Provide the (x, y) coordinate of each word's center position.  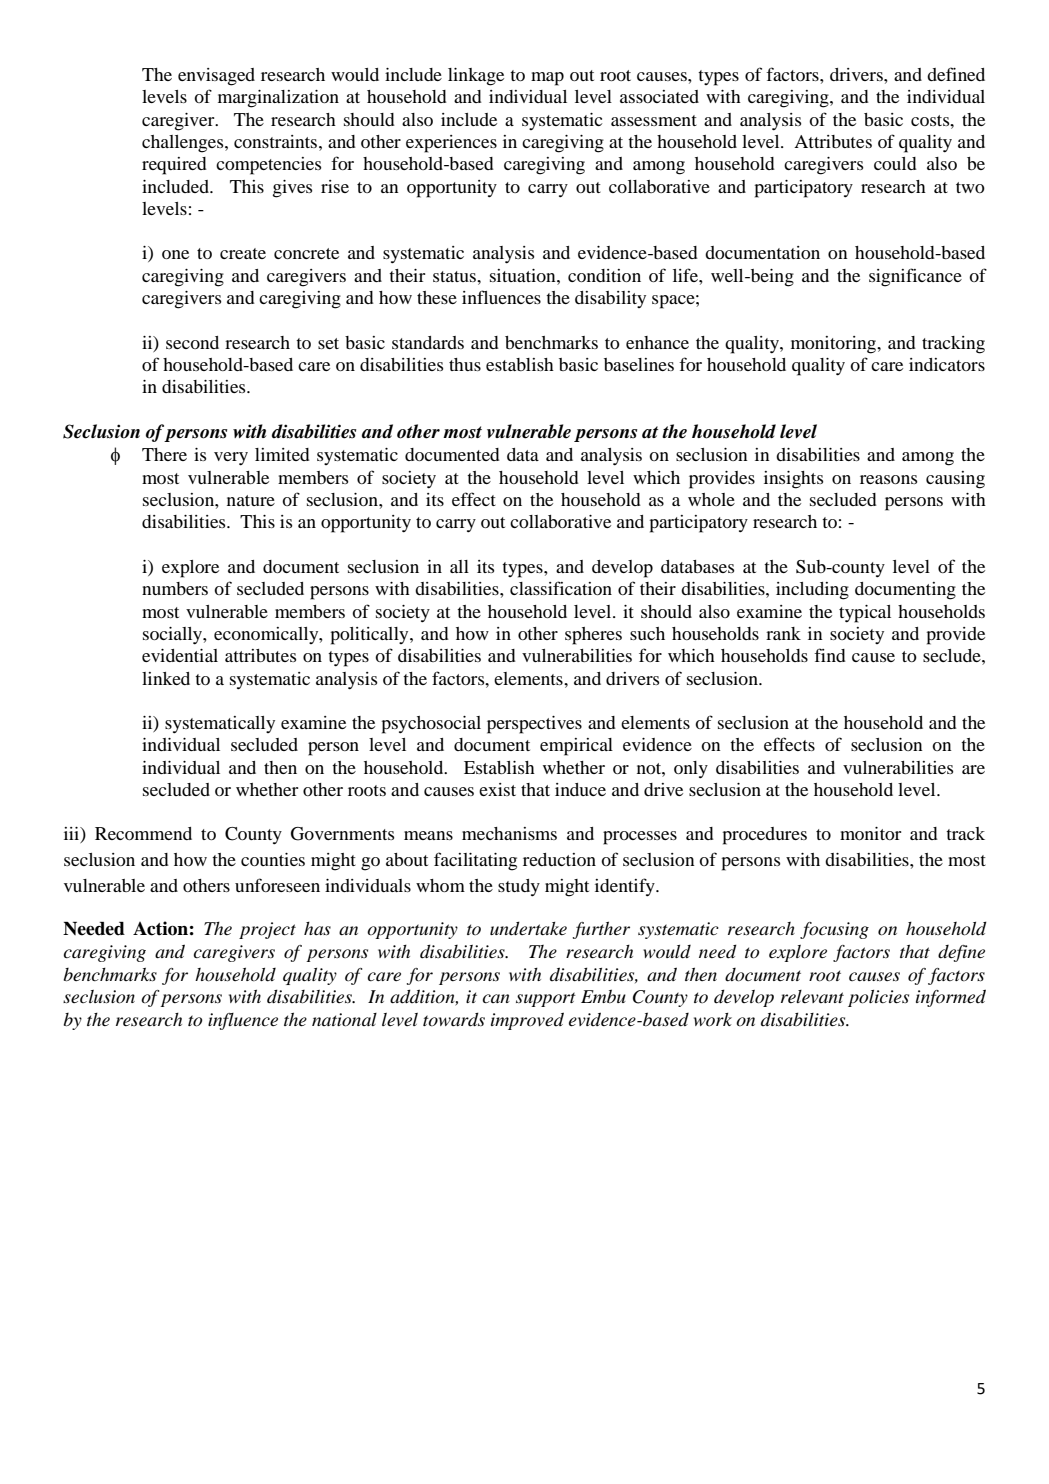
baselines (639, 364)
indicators (947, 364)
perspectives (534, 725)
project (267, 930)
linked (166, 678)
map (547, 79)
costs (931, 120)
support (546, 999)
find (830, 655)
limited (282, 454)
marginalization (278, 99)
